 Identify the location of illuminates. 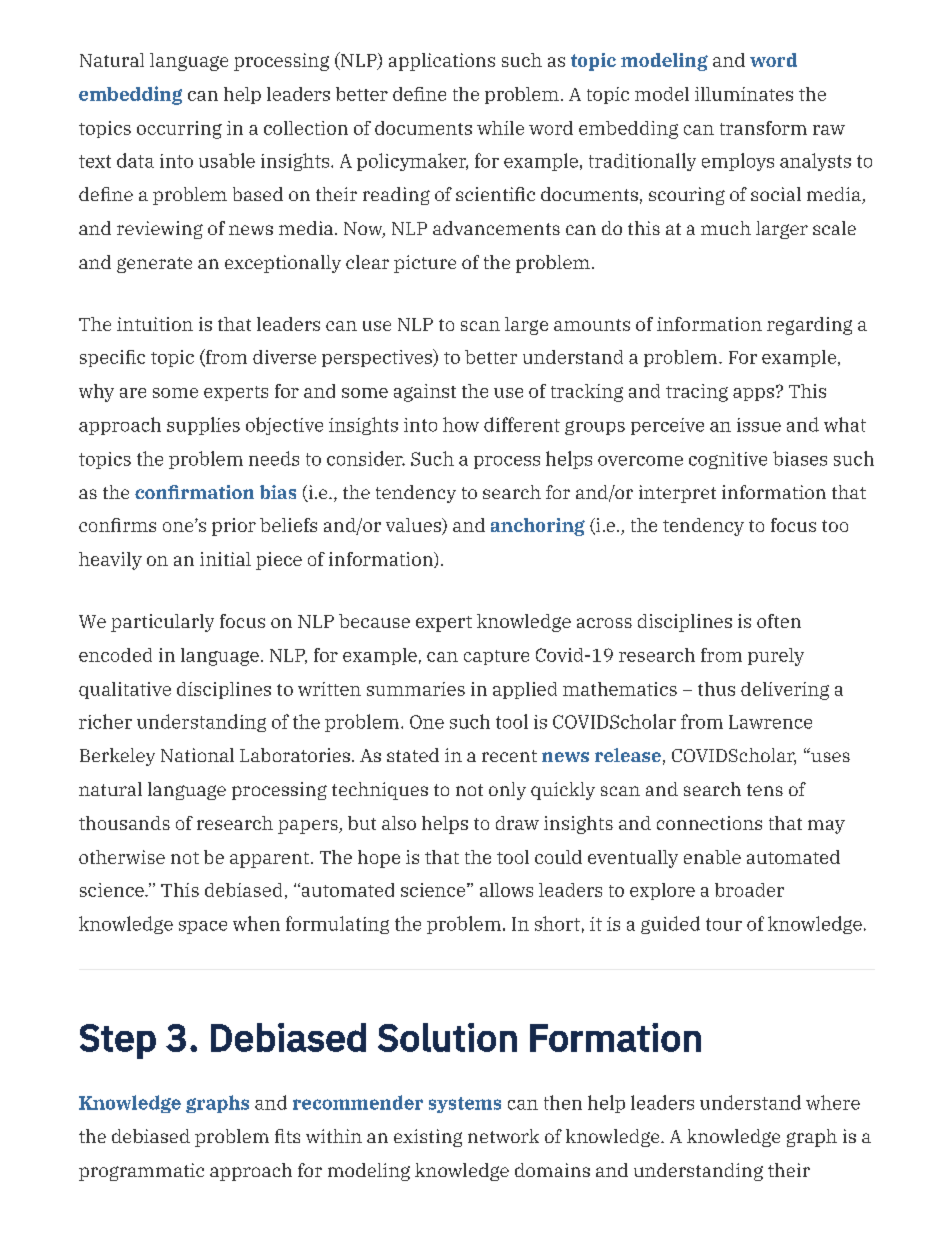
(744, 94).
